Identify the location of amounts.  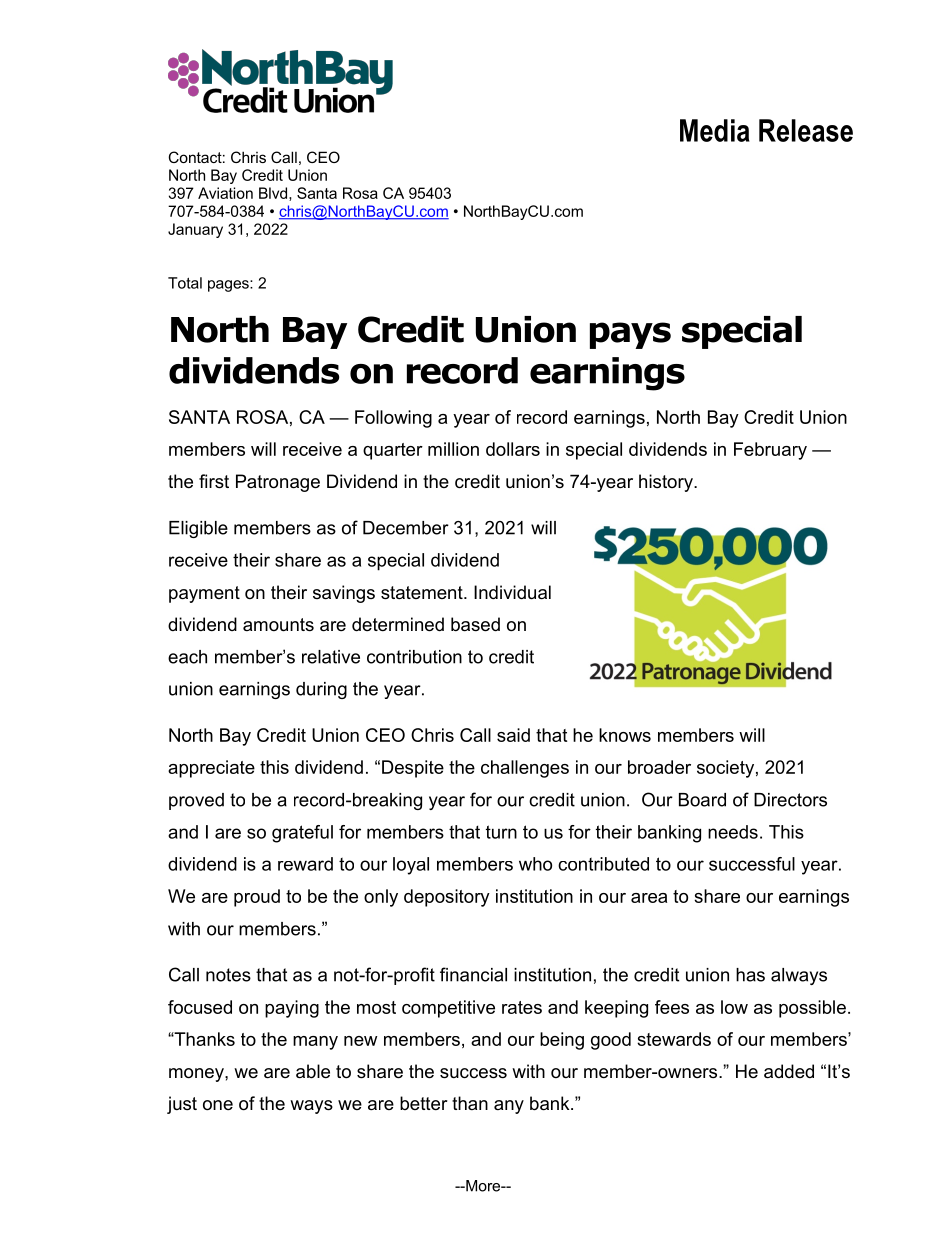
(278, 625).
